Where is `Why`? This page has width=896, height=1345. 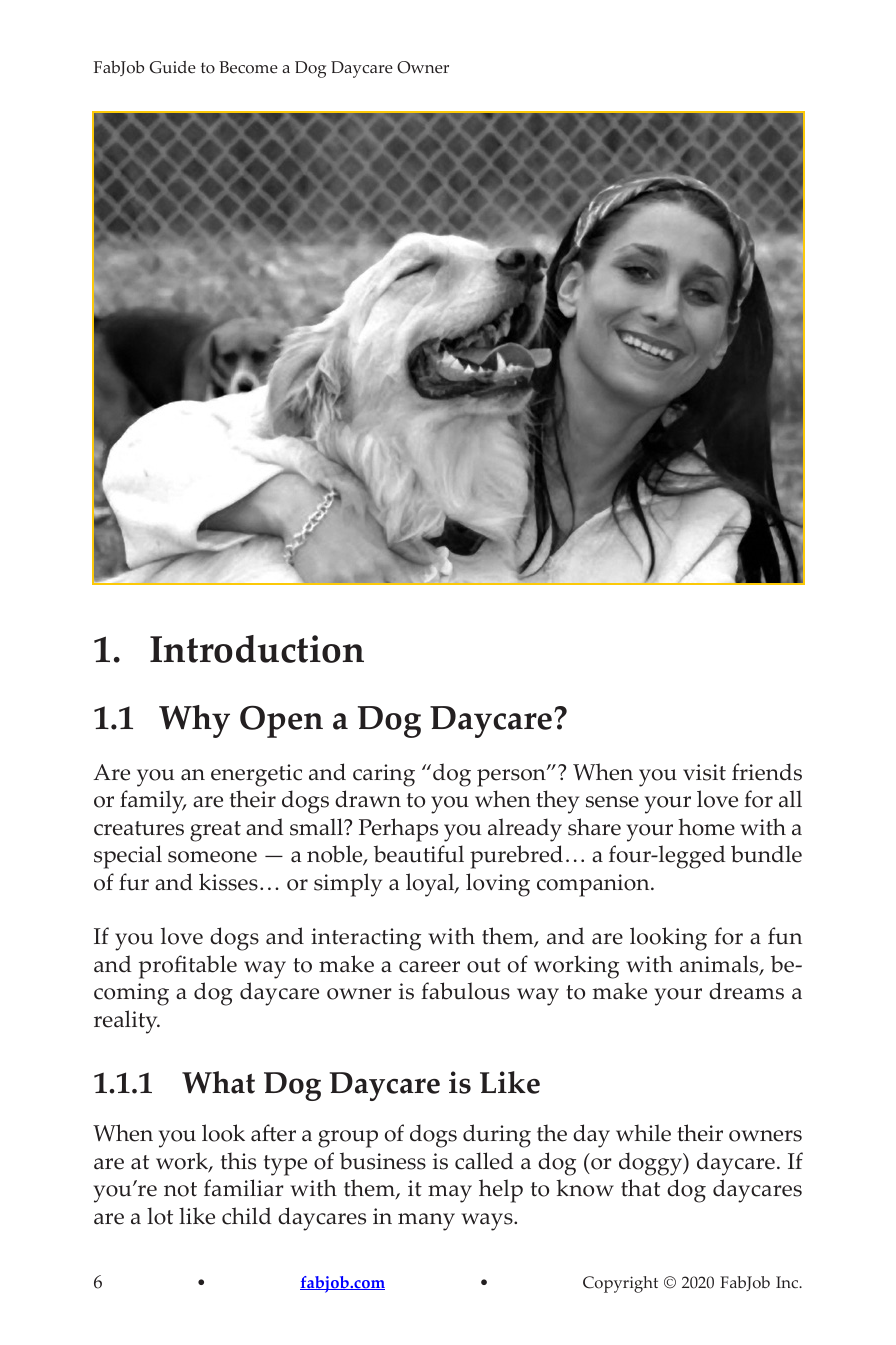 Why is located at coordinates (194, 721).
